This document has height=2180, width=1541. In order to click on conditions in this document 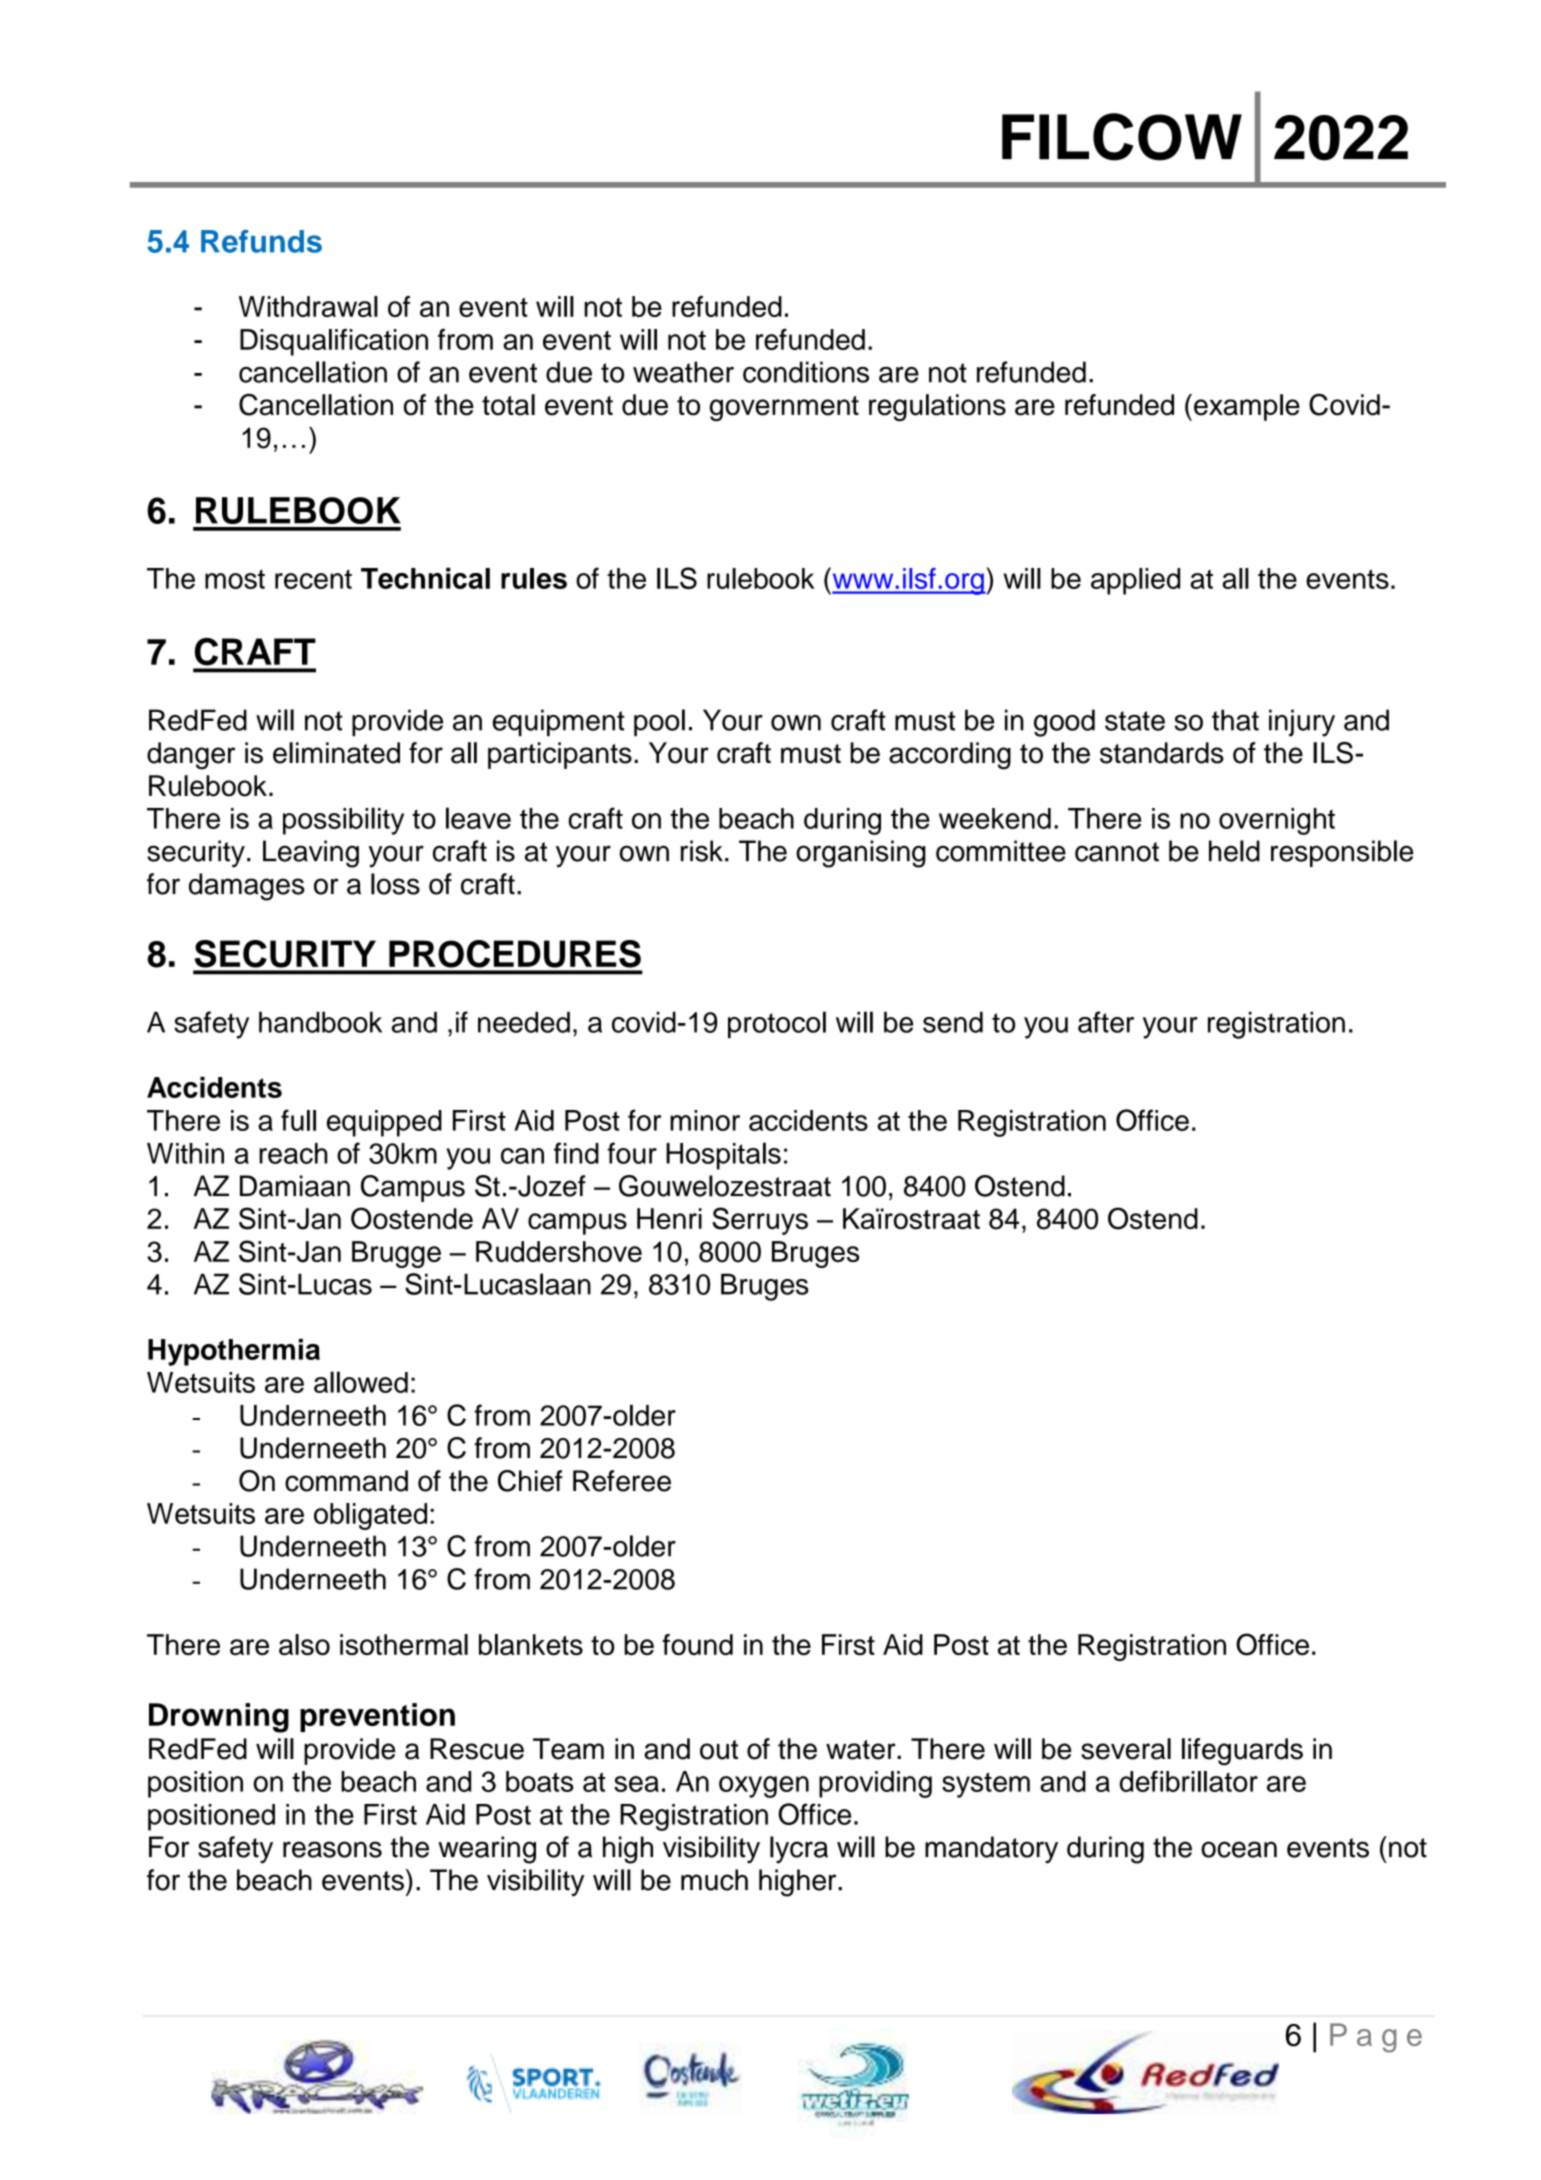, I will do `click(806, 372)`.
